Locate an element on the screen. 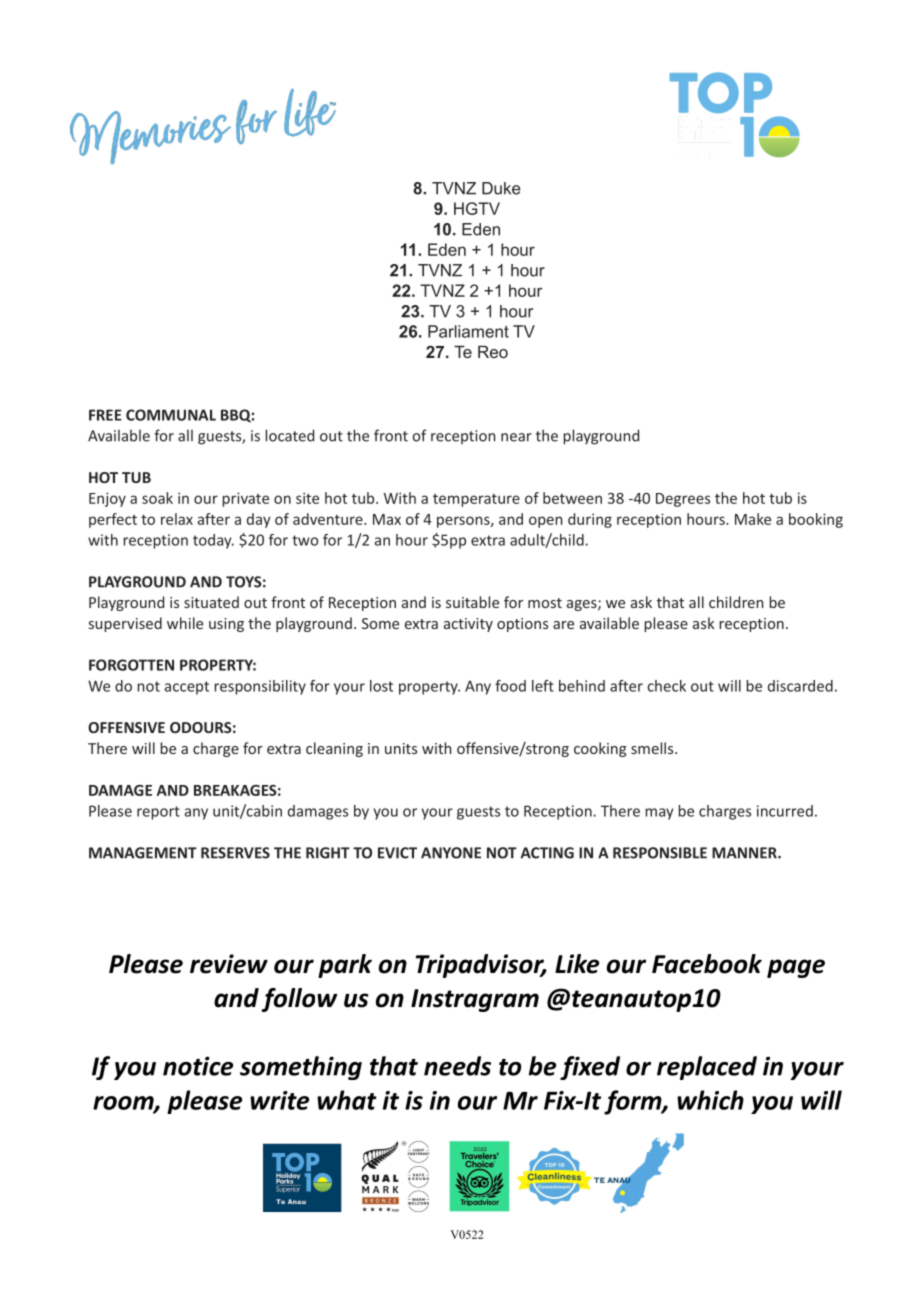 This screenshot has width=924, height=1307. needs is located at coordinates (457, 1066).
